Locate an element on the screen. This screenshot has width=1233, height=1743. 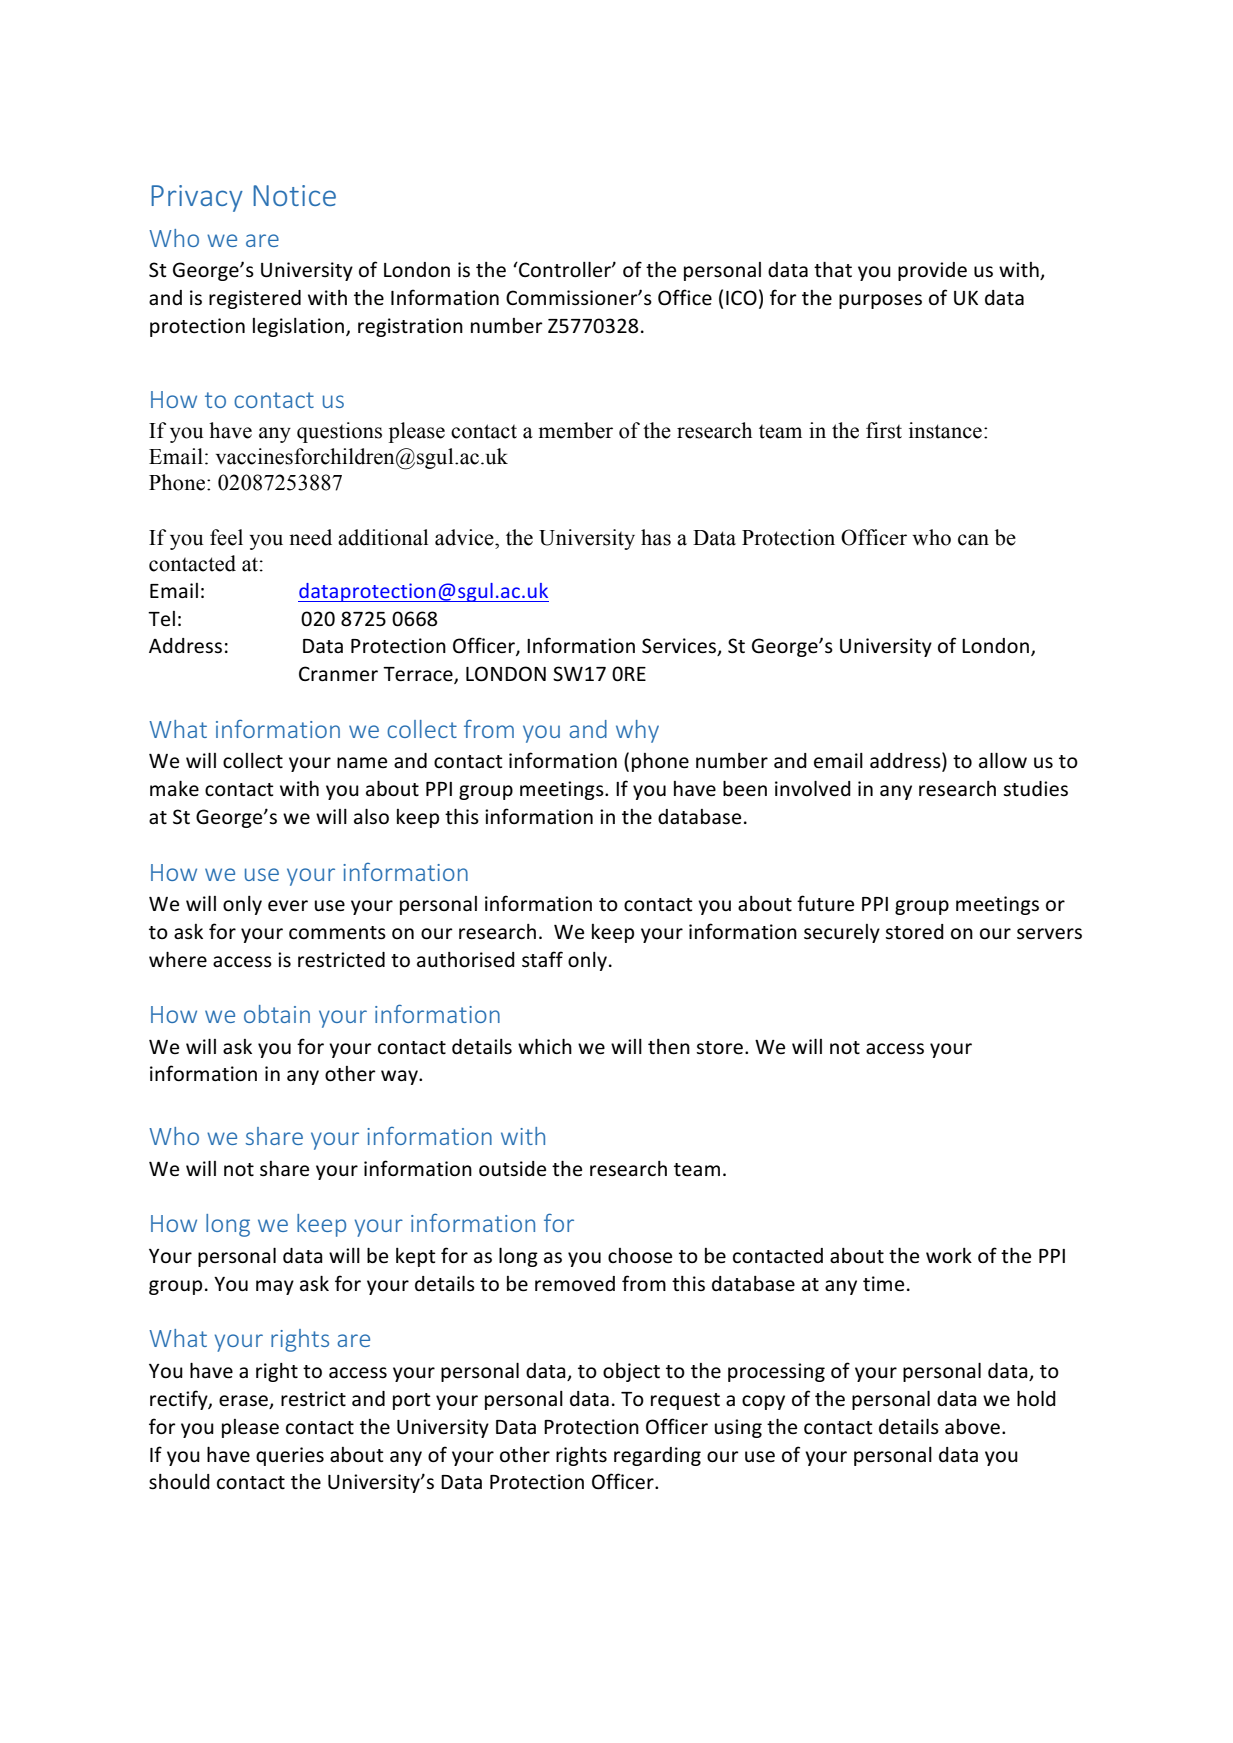
can is located at coordinates (973, 540).
